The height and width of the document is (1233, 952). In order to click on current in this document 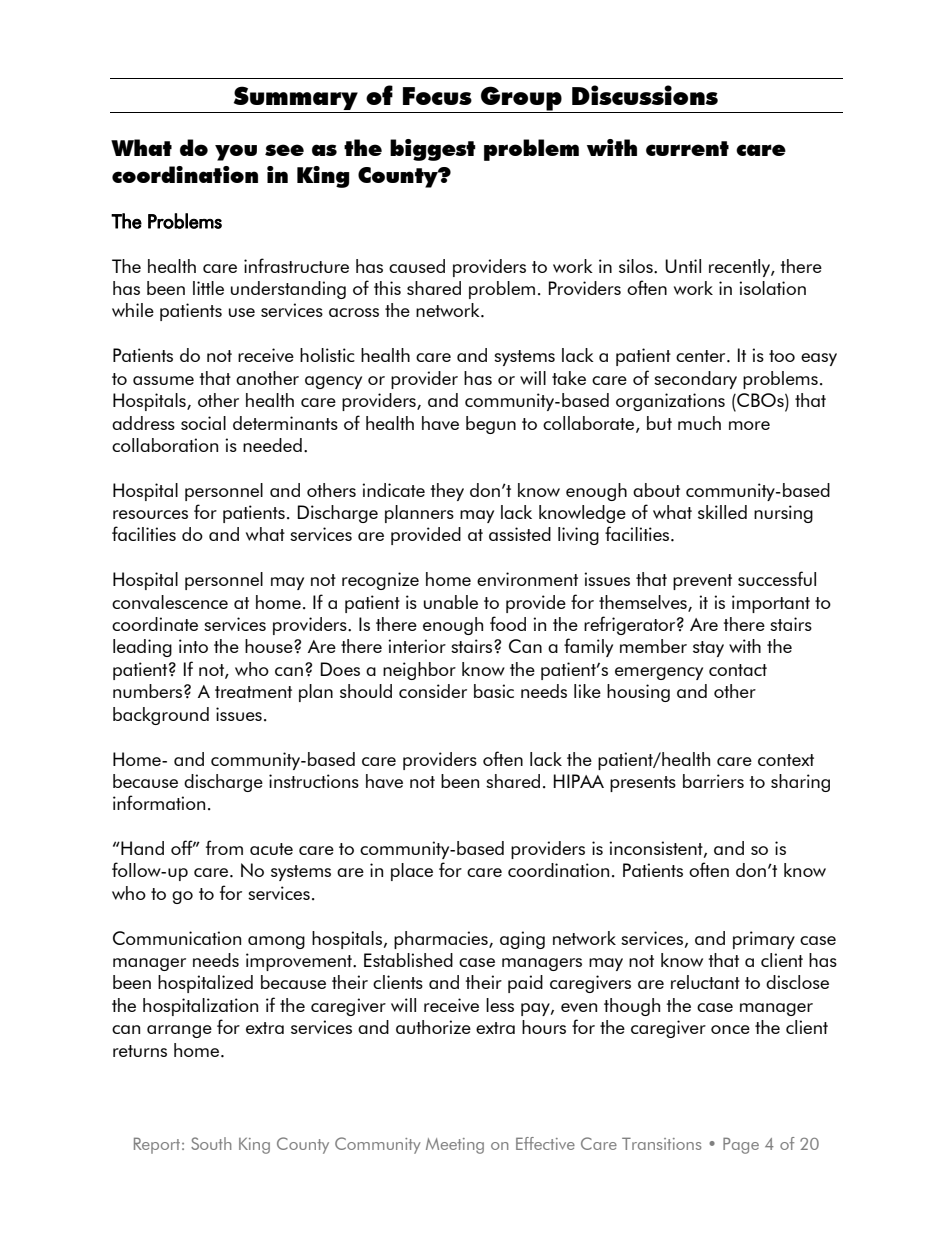, I will do `click(687, 148)`.
